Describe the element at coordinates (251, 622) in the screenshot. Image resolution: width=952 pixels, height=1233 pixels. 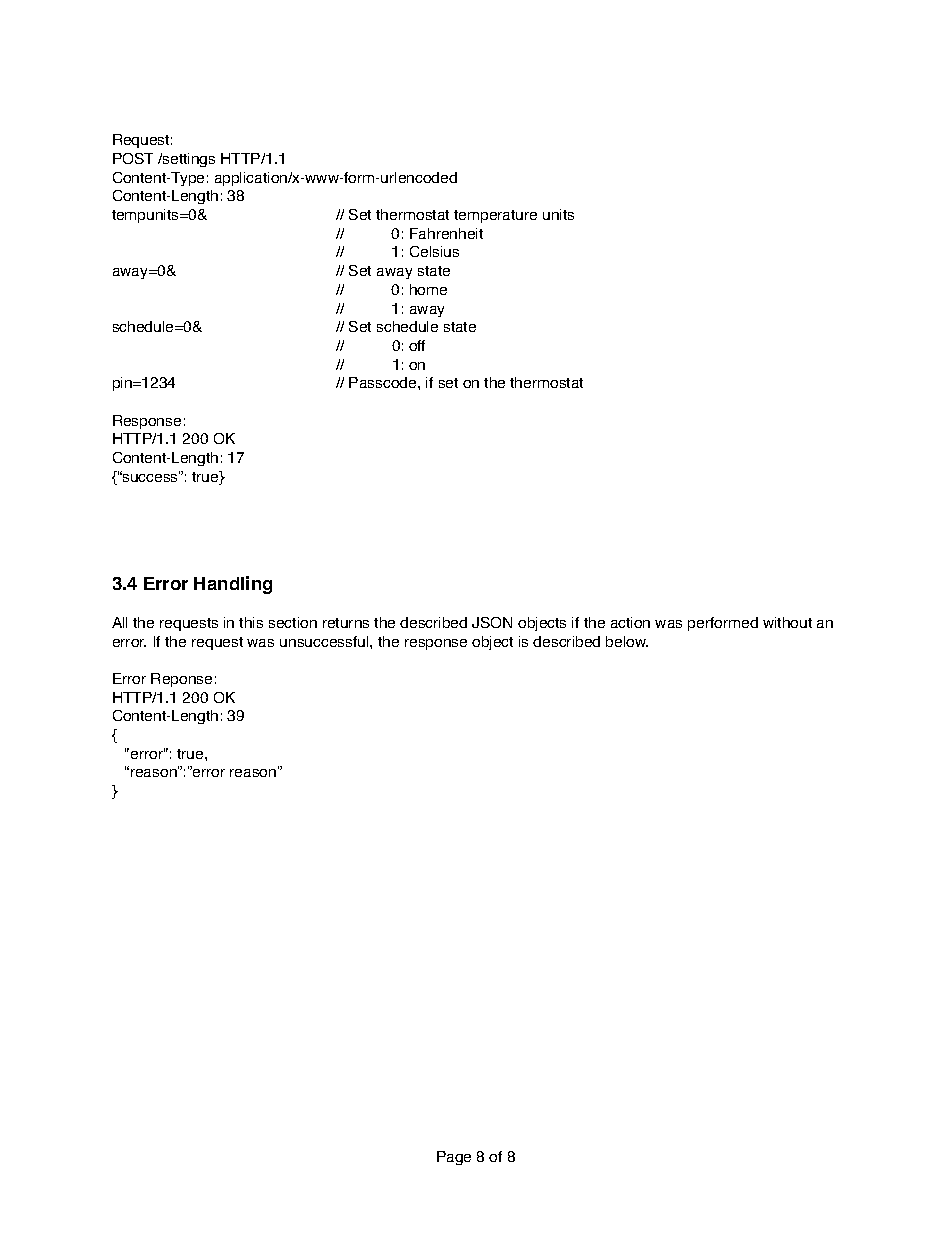
I see `this` at that location.
